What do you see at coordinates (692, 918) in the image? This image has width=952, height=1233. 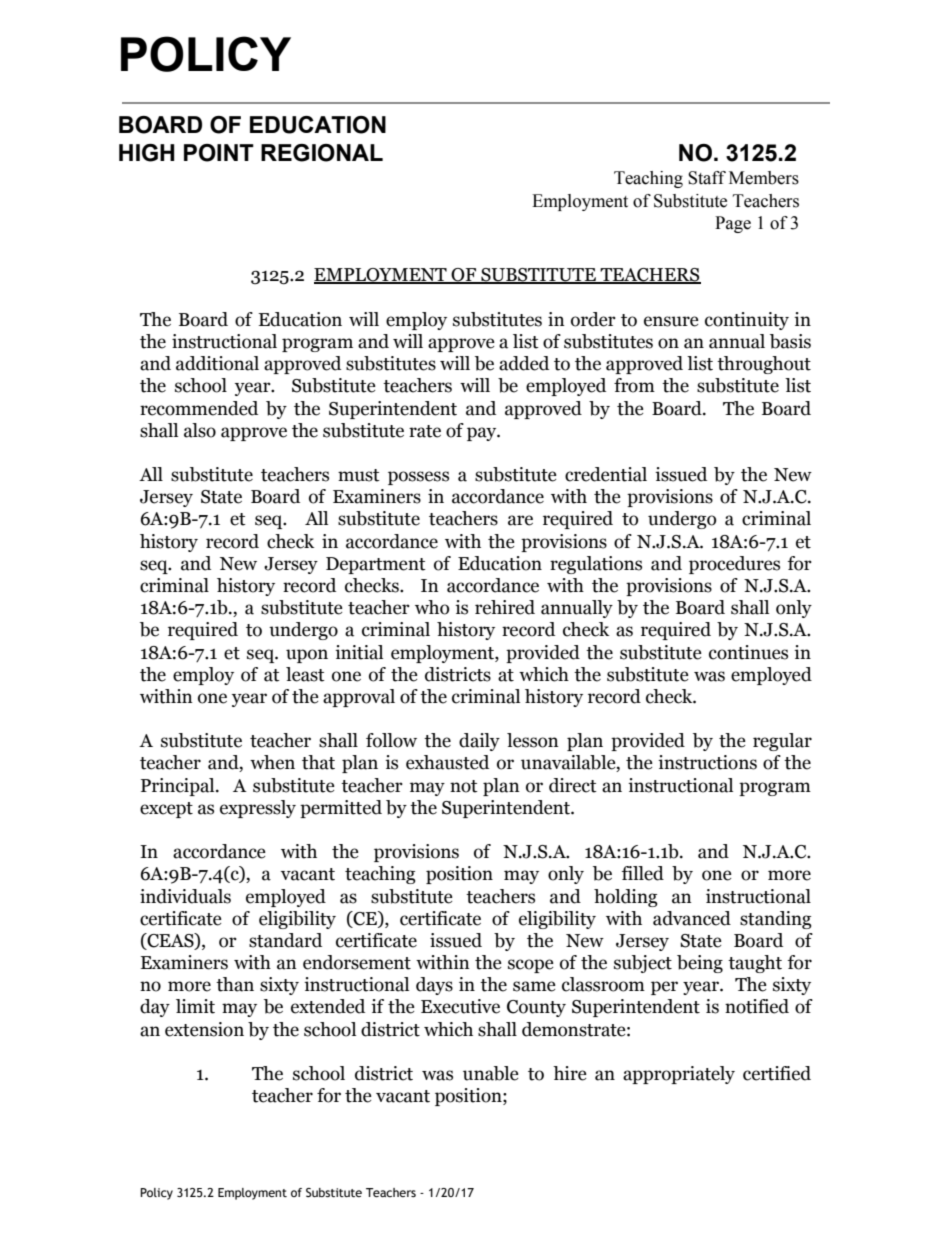 I see `advanced` at bounding box center [692, 918].
